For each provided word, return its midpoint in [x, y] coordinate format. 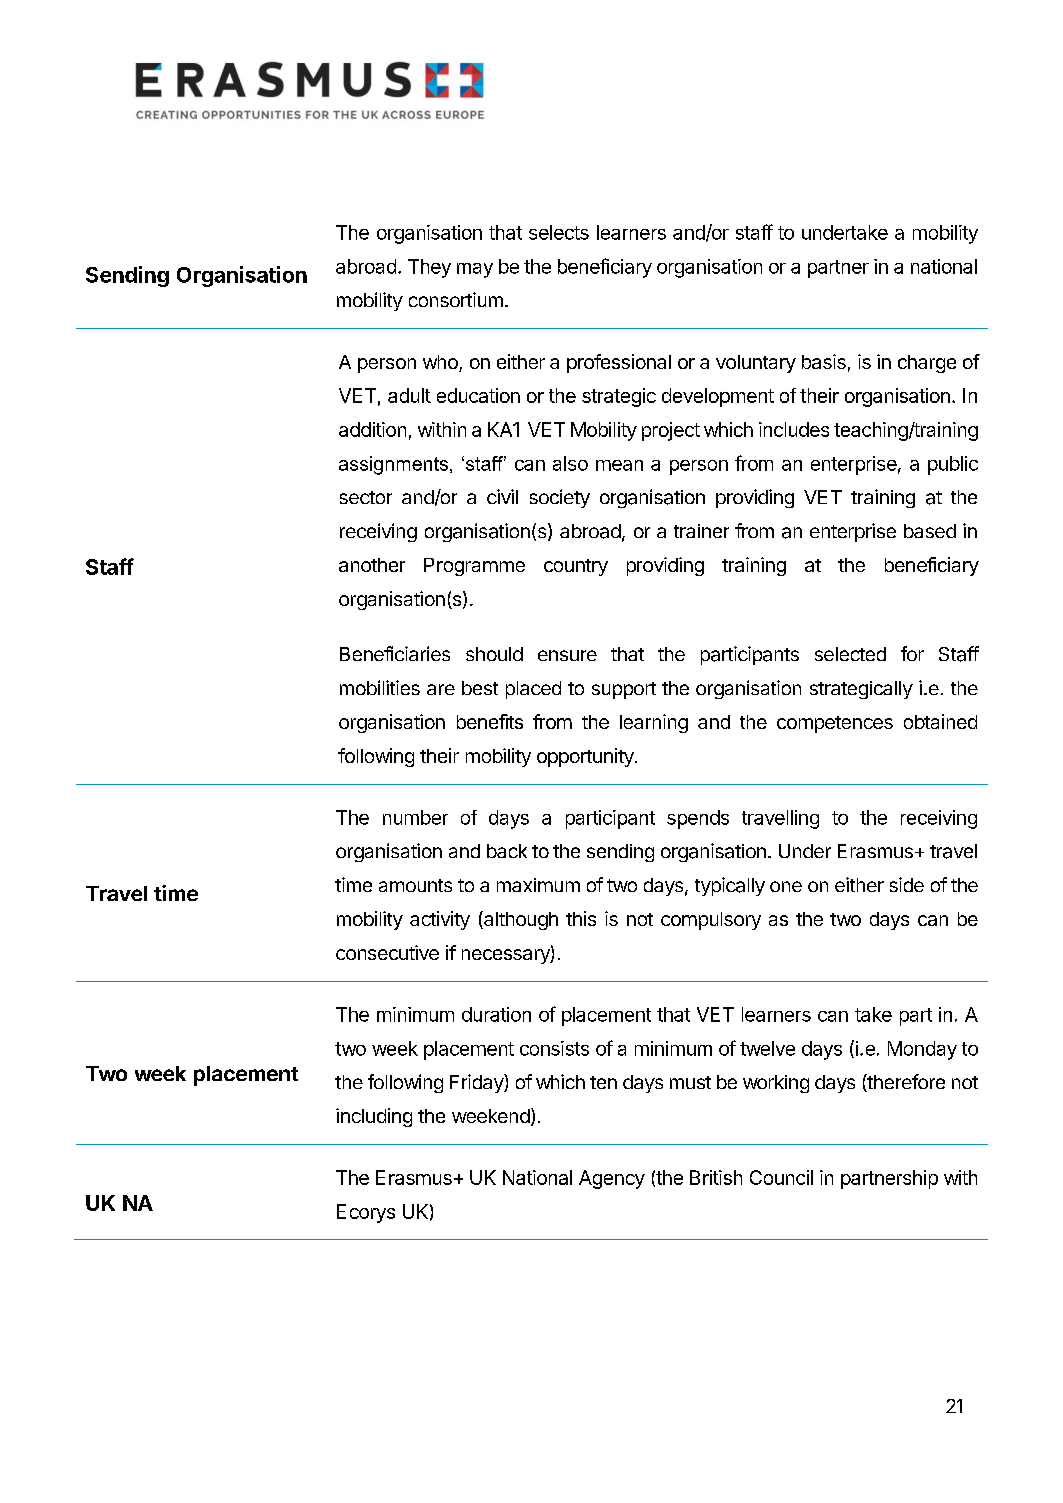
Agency [612, 1179]
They [429, 268]
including [374, 1117]
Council [781, 1177]
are [441, 689]
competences [835, 724]
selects [559, 232]
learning [654, 723]
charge [927, 364]
